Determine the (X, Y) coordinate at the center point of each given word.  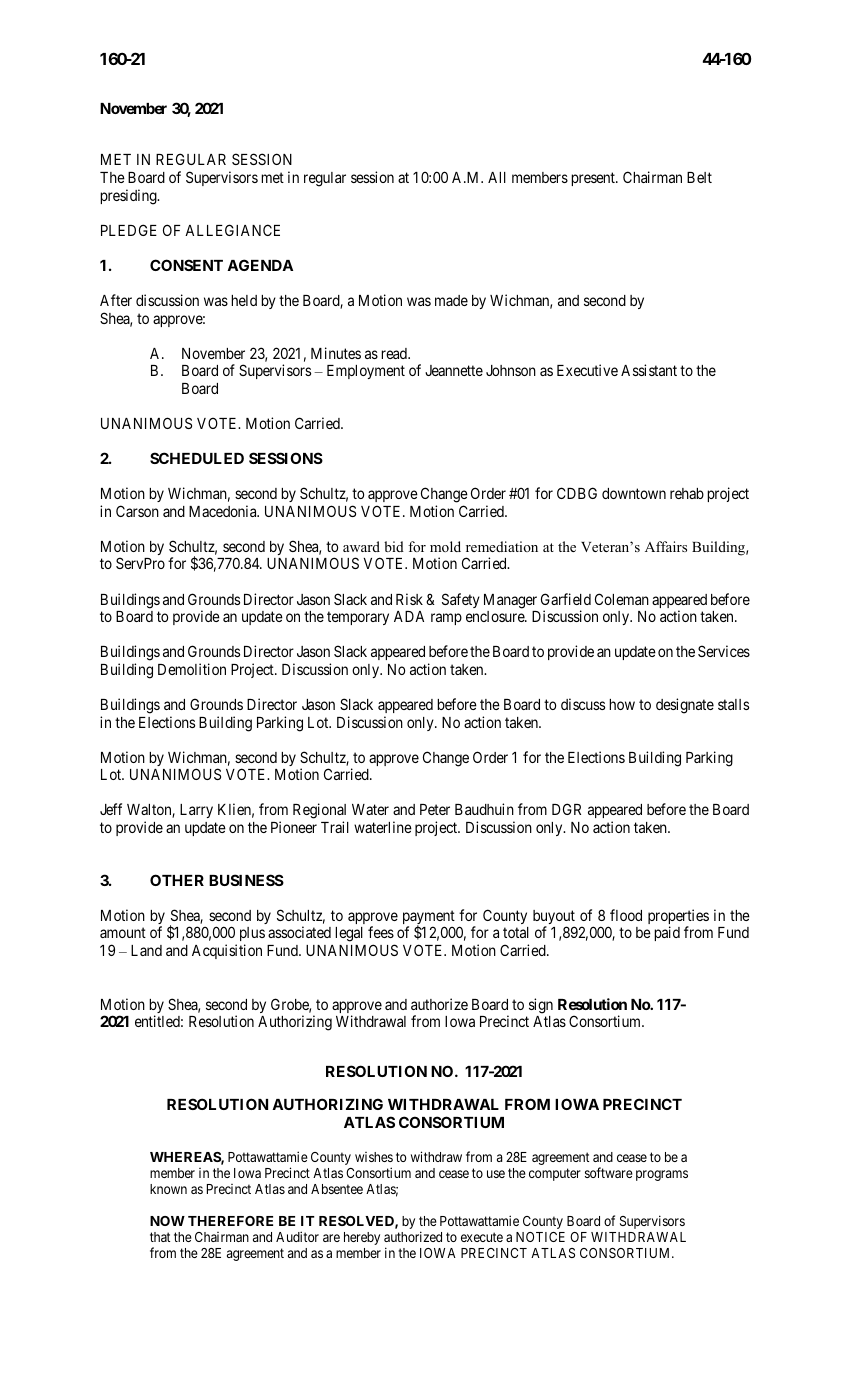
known (168, 1189)
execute (482, 1237)
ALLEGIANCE (232, 230)
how (622, 704)
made (451, 300)
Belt (699, 177)
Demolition (192, 669)
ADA (409, 616)
